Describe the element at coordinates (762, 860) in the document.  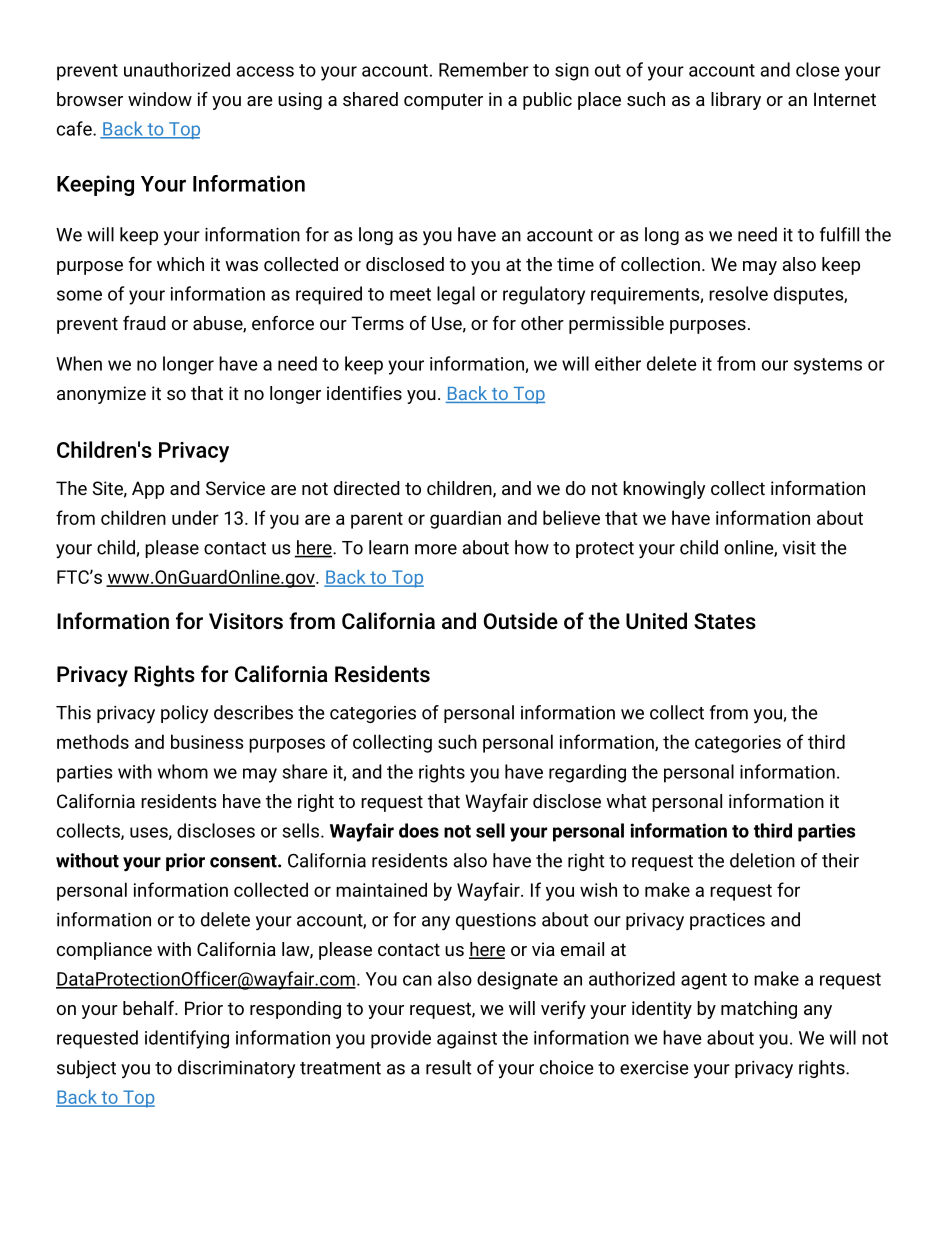
I see `deletion` at that location.
